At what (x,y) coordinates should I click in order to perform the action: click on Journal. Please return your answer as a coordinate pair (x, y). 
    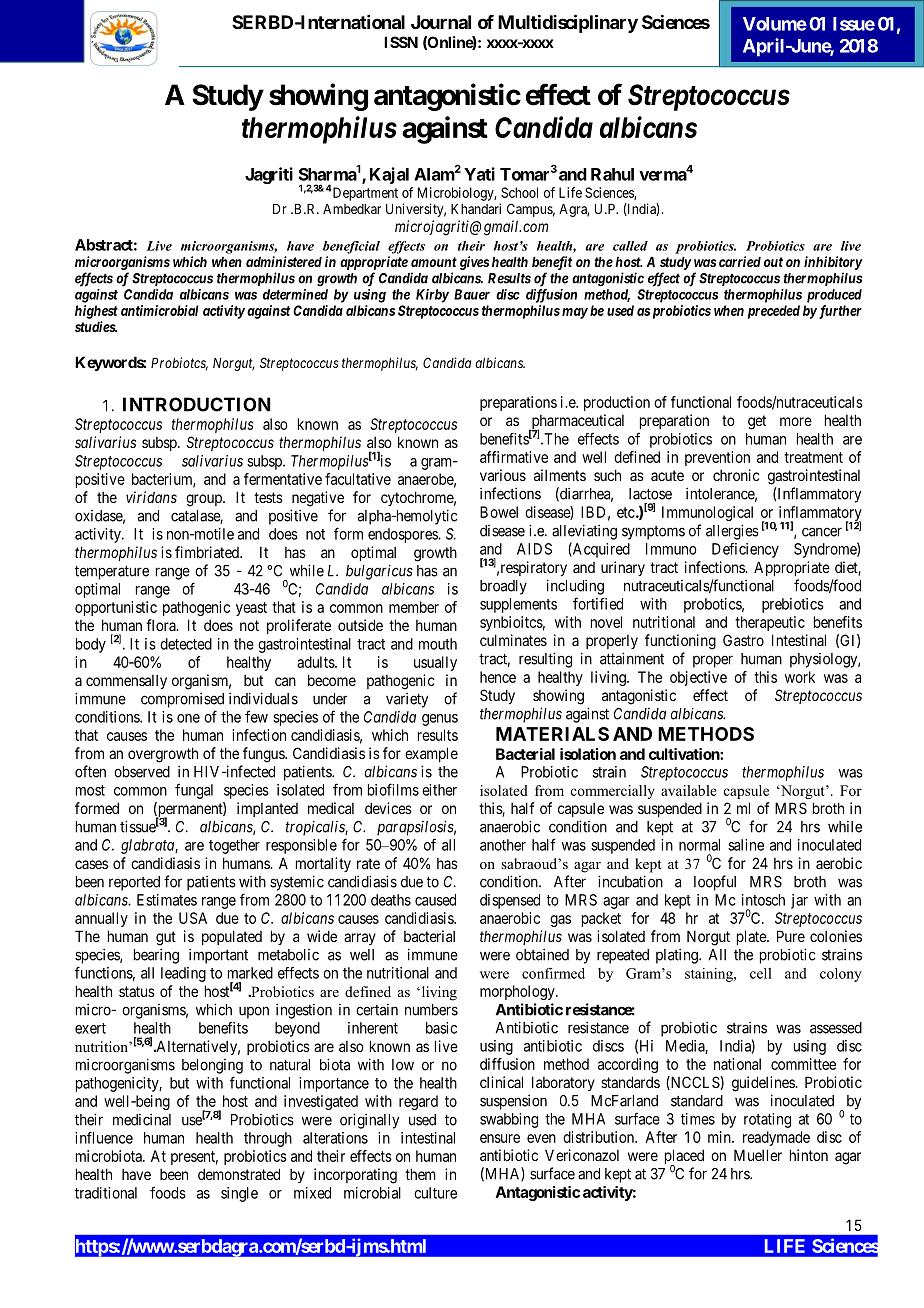
    Looking at the image, I should click on (441, 22).
